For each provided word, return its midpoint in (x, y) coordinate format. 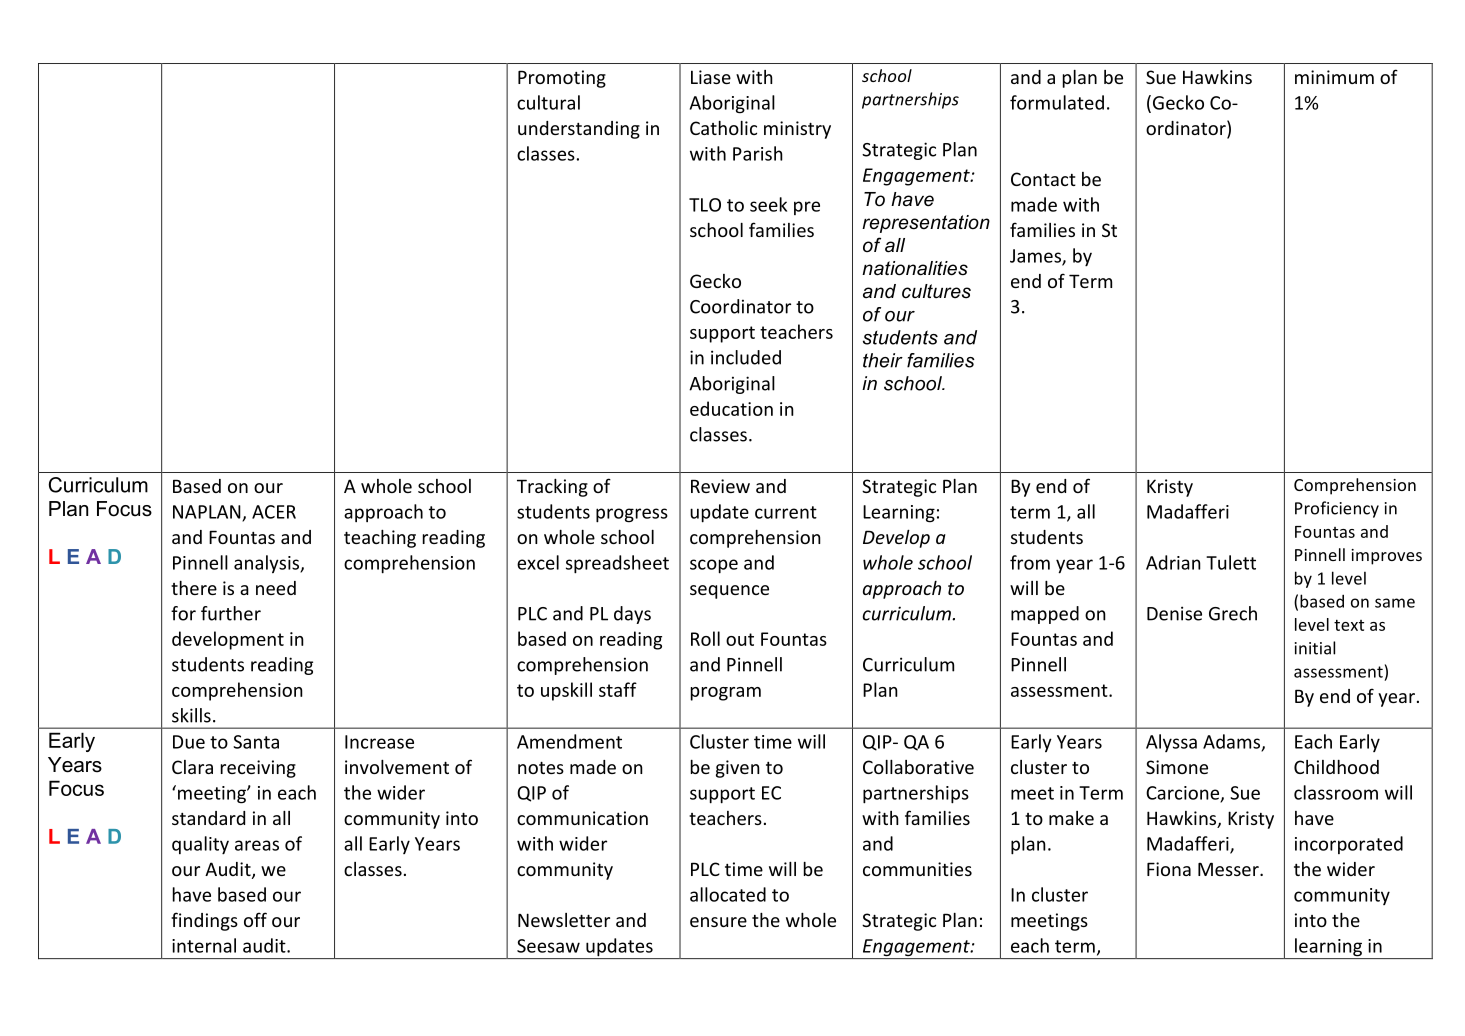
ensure (718, 922)
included (746, 357)
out (740, 639)
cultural (548, 102)
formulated (1057, 102)
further (231, 613)
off (255, 919)
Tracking (552, 488)
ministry (797, 130)
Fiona (1169, 869)
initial (1315, 648)
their (883, 360)
